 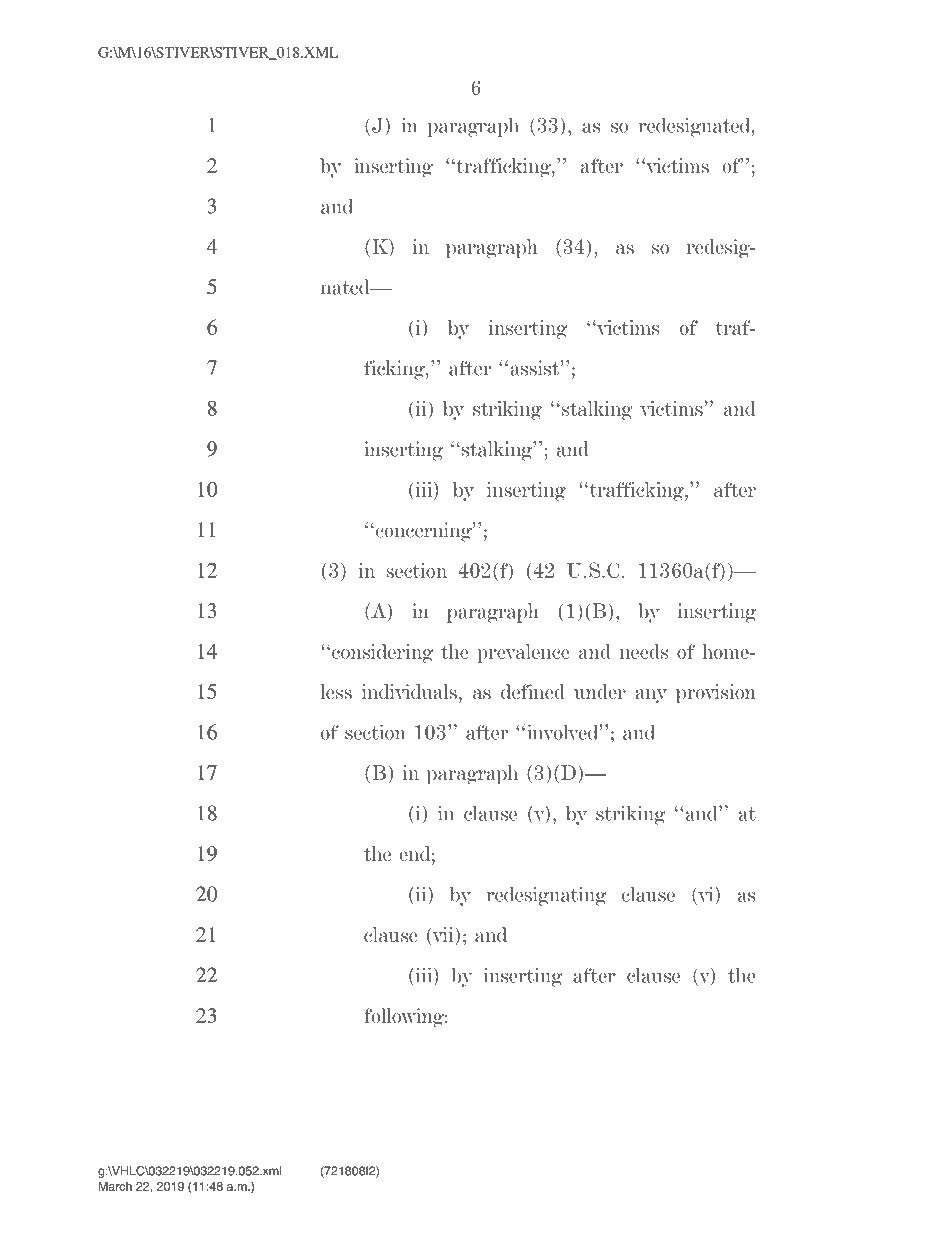 What do you see at coordinates (115, 1186) in the page?
I see `March` at bounding box center [115, 1186].
